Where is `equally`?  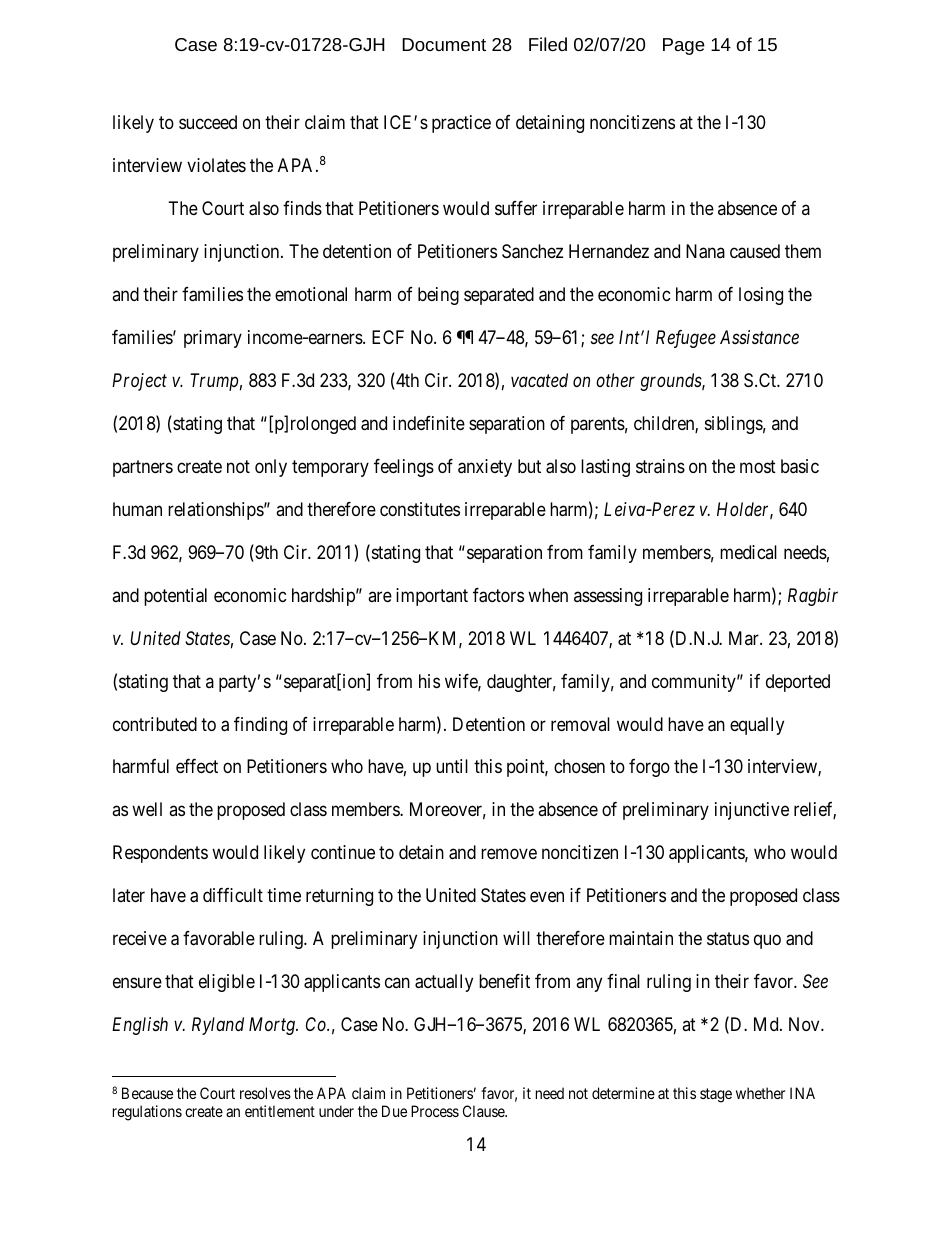 equally is located at coordinates (757, 726).
